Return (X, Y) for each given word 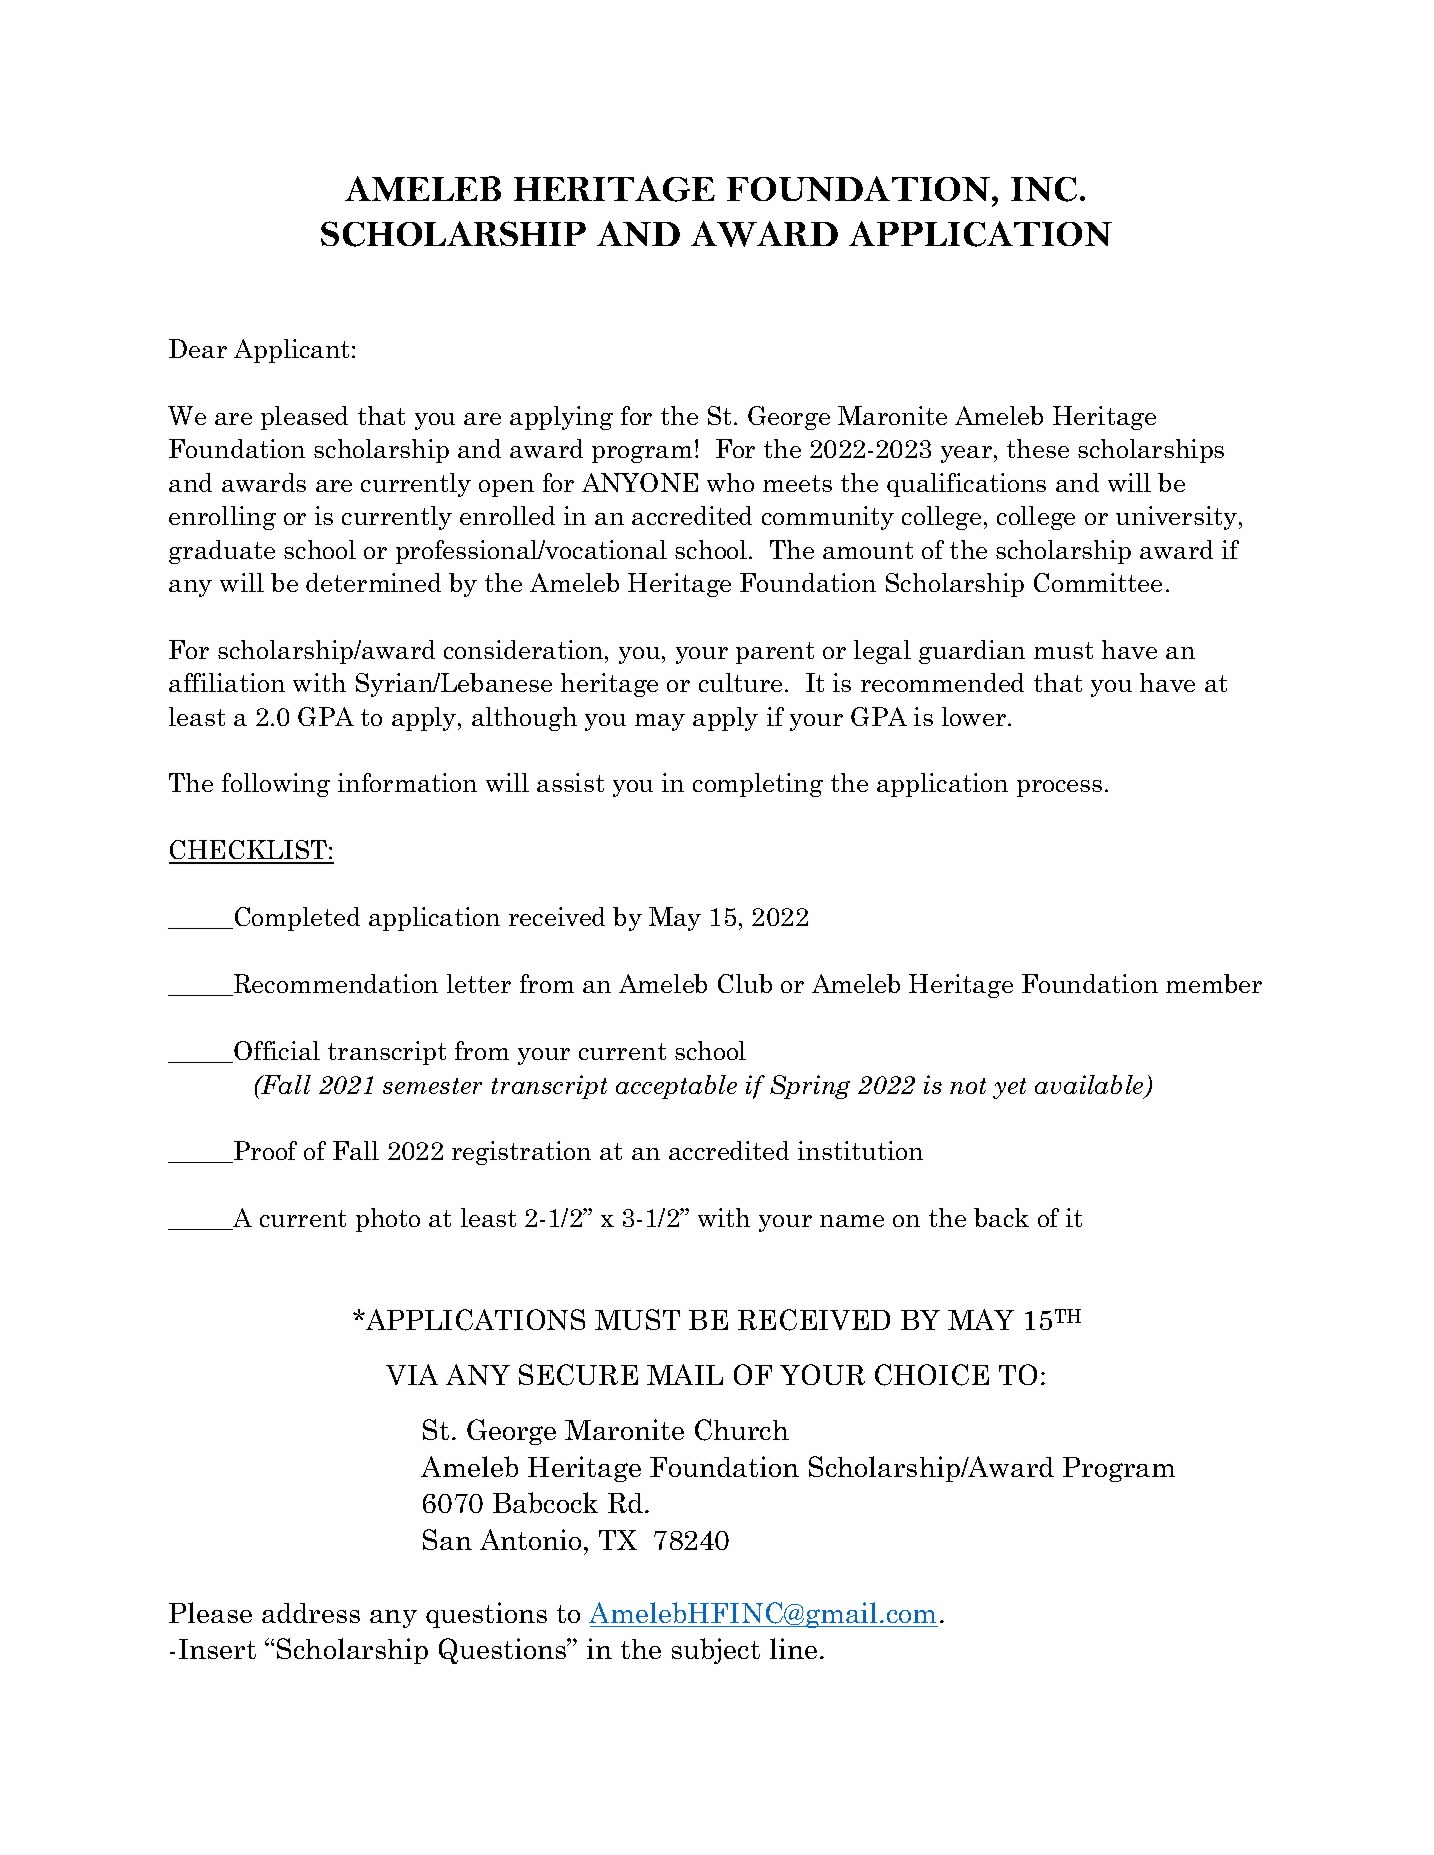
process (1059, 788)
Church (742, 1430)
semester (432, 1086)
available (1090, 1086)
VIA (412, 1374)
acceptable (676, 1087)
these (1038, 448)
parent (775, 653)
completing (758, 785)
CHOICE (932, 1375)
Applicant (293, 351)
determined (373, 582)
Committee (1098, 582)
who (730, 482)
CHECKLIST (249, 851)
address (311, 1613)
